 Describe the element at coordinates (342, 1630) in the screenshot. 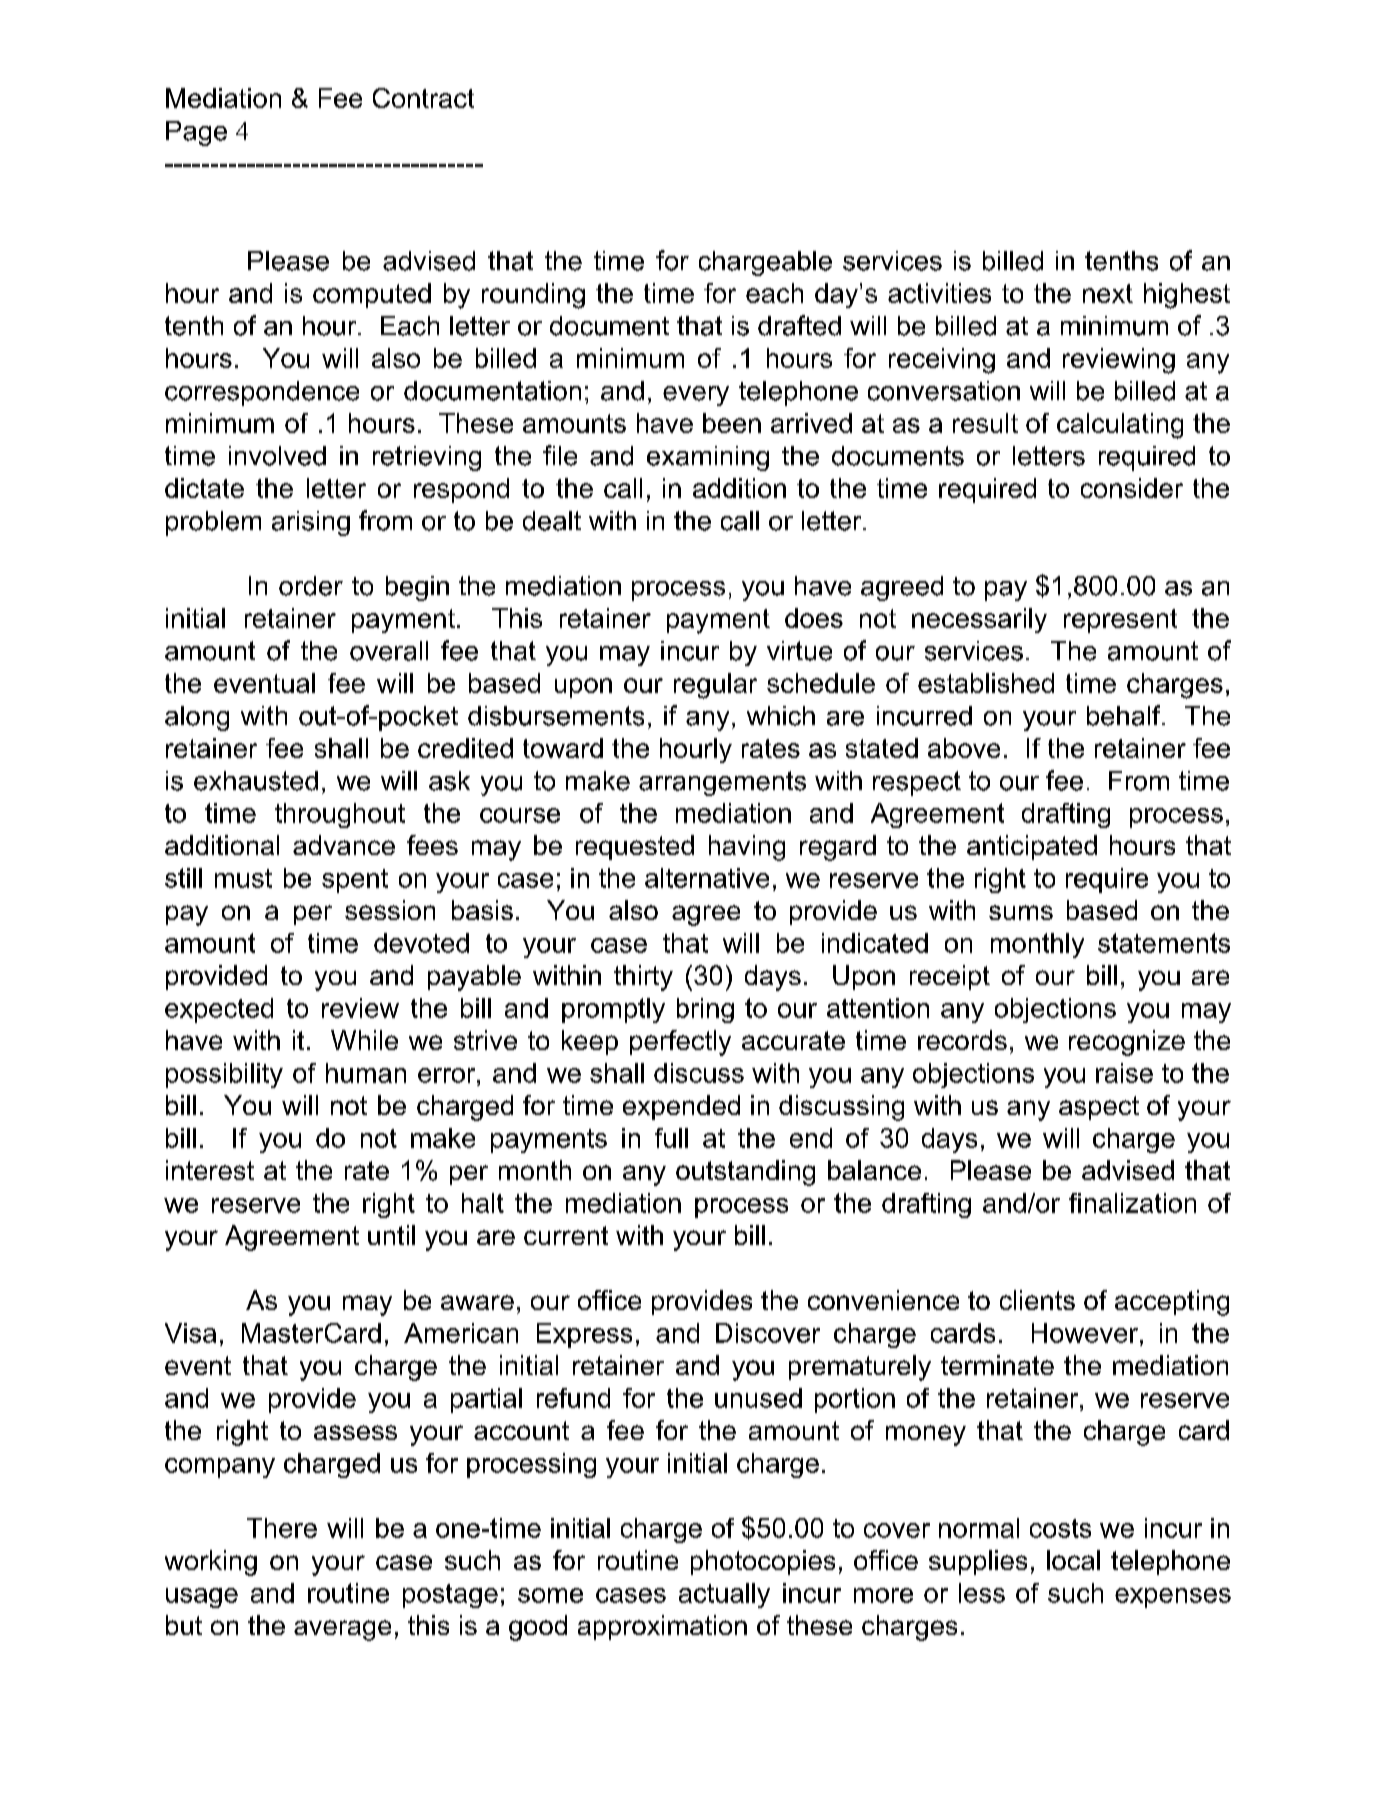

I see `average` at that location.
